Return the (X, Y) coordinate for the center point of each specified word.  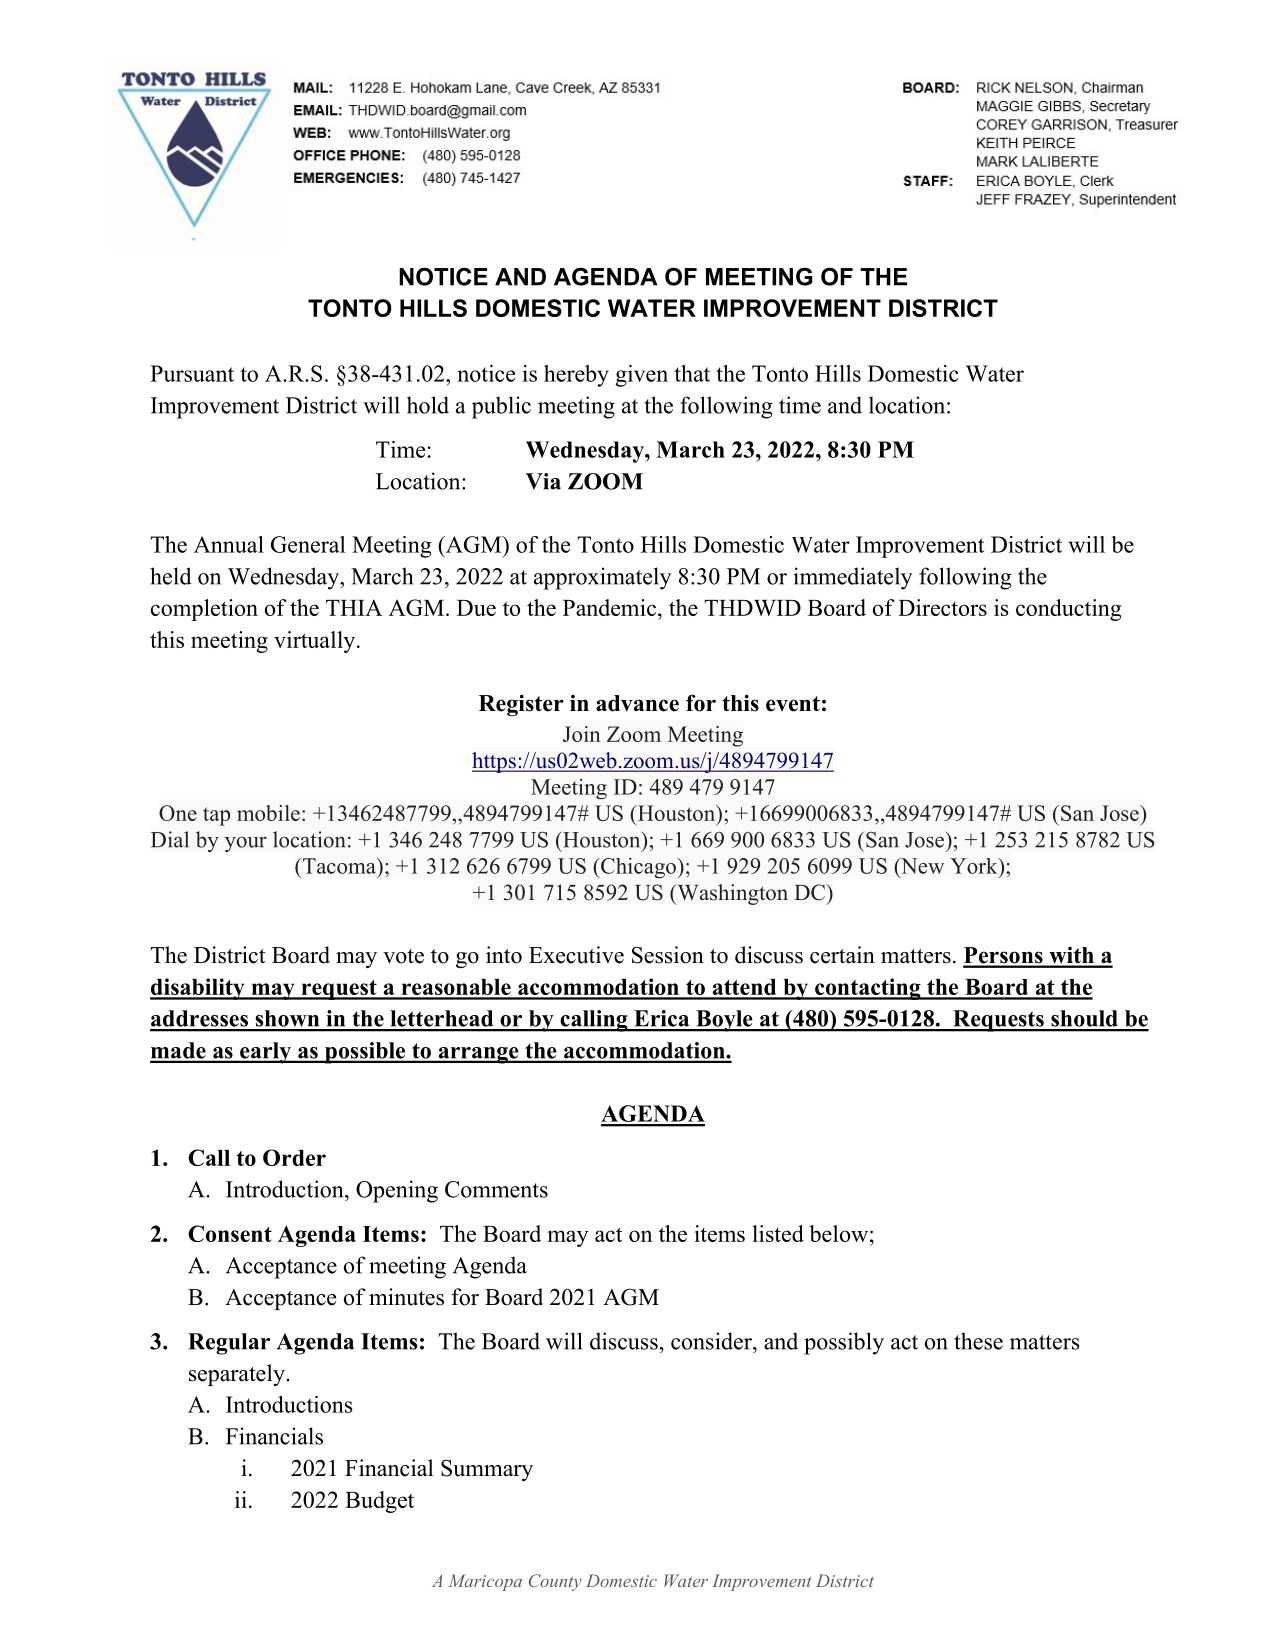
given (641, 376)
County (555, 1582)
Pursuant (192, 373)
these (978, 1341)
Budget (379, 1502)
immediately (852, 578)
